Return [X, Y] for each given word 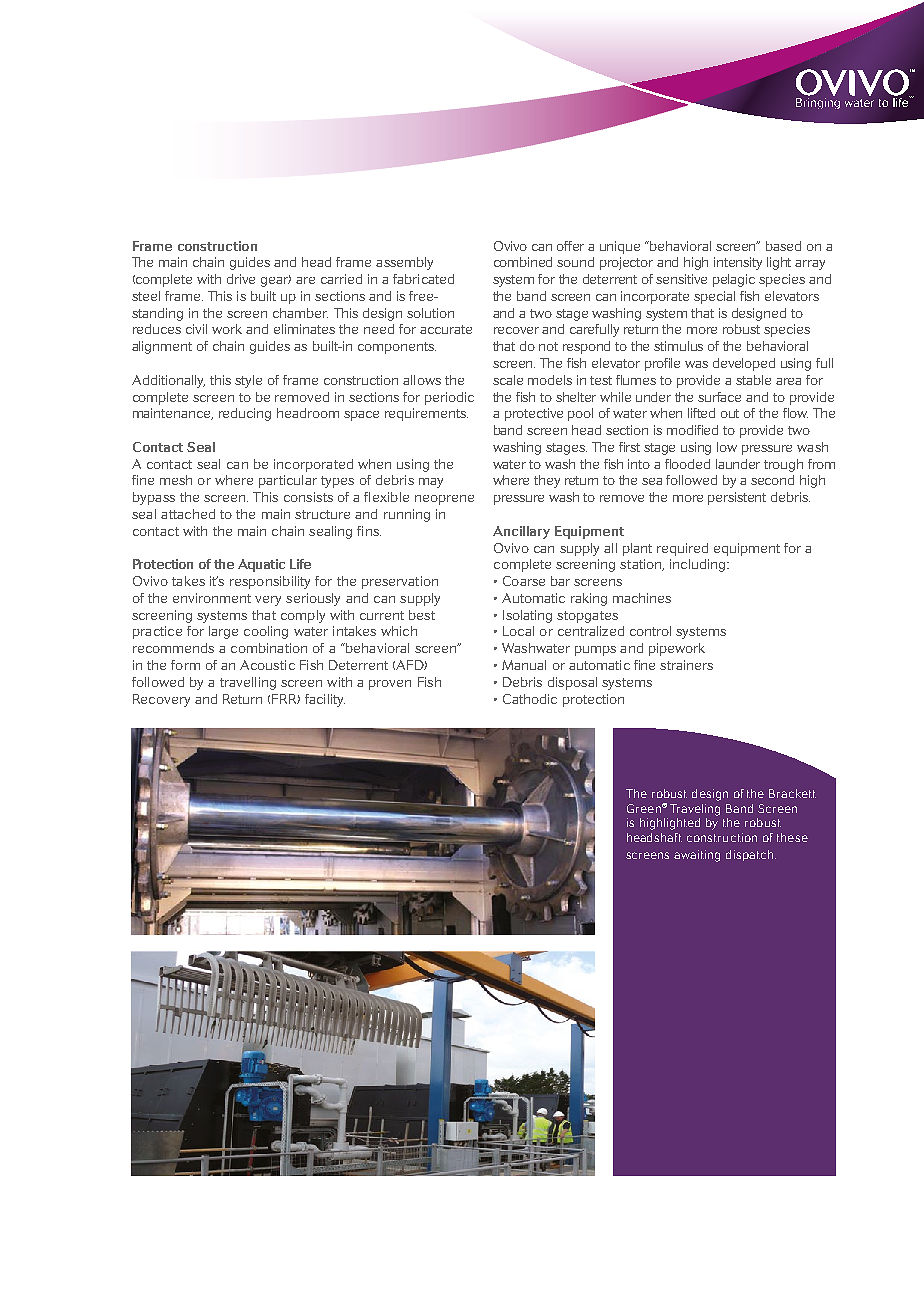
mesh [176, 480]
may [431, 483]
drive [241, 279]
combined [523, 262]
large [223, 632]
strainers [686, 665]
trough [783, 465]
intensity [738, 263]
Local [518, 631]
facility [325, 700]
